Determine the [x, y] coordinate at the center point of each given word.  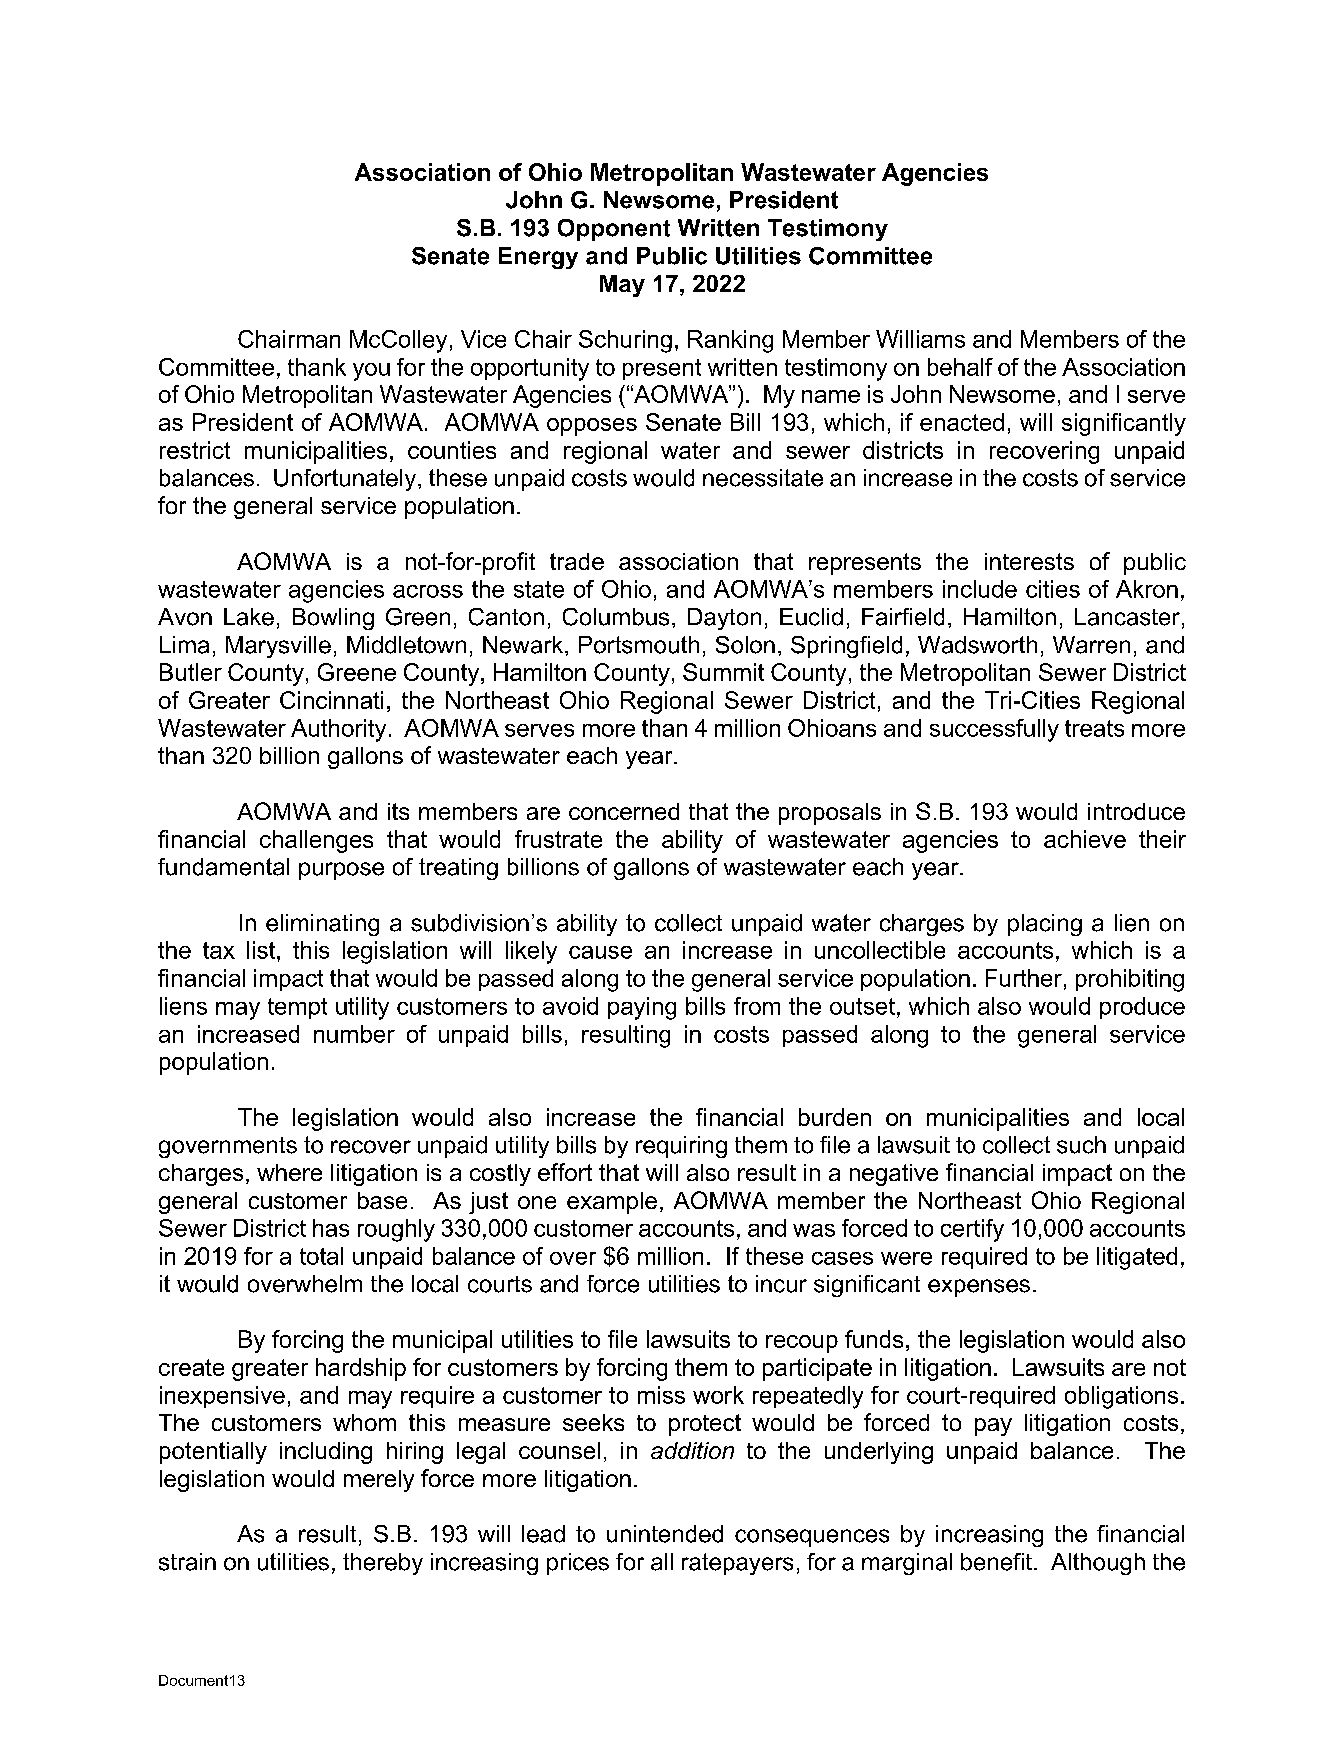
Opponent [614, 230]
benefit [996, 1562]
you [371, 372]
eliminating [322, 925]
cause [600, 952]
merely [379, 1481]
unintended [665, 1534]
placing [1045, 925]
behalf [960, 367]
